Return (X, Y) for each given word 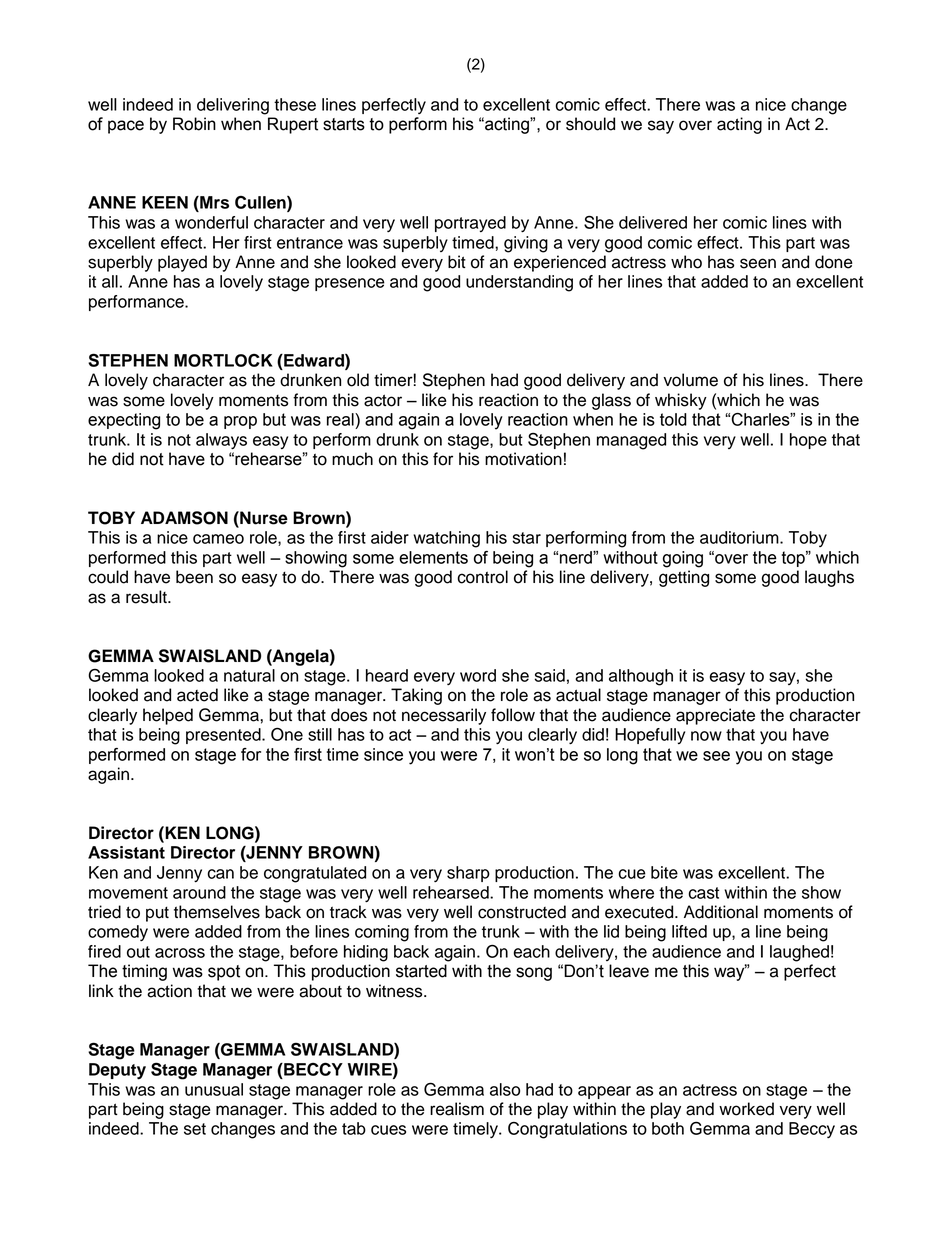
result (147, 597)
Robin (194, 124)
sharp (468, 874)
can (221, 874)
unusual (214, 1089)
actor (383, 400)
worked (746, 1109)
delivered (653, 222)
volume (690, 380)
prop (240, 422)
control (482, 577)
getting (684, 578)
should (590, 124)
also (505, 1089)
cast (704, 893)
